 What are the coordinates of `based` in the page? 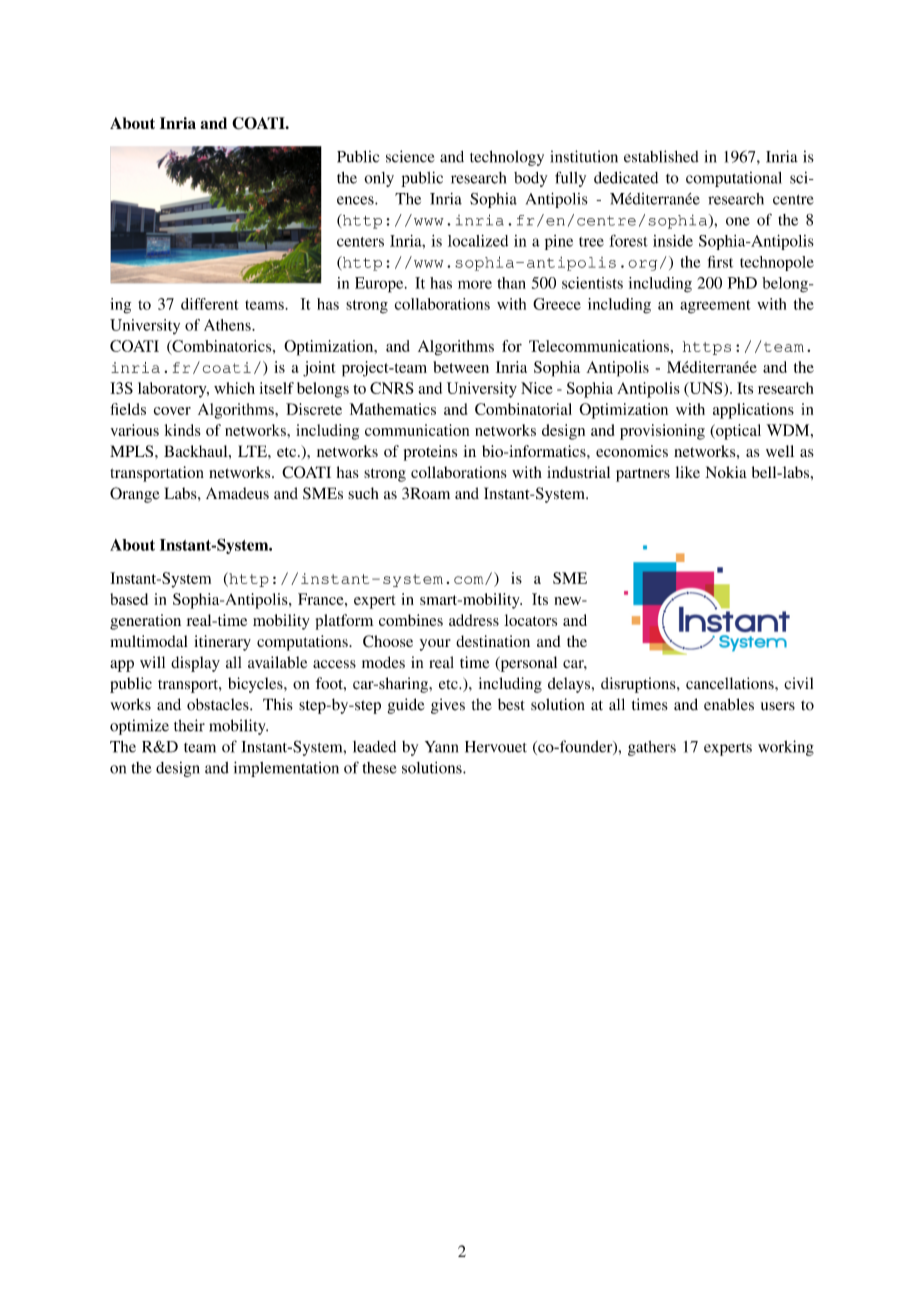 It's located at (129, 599).
